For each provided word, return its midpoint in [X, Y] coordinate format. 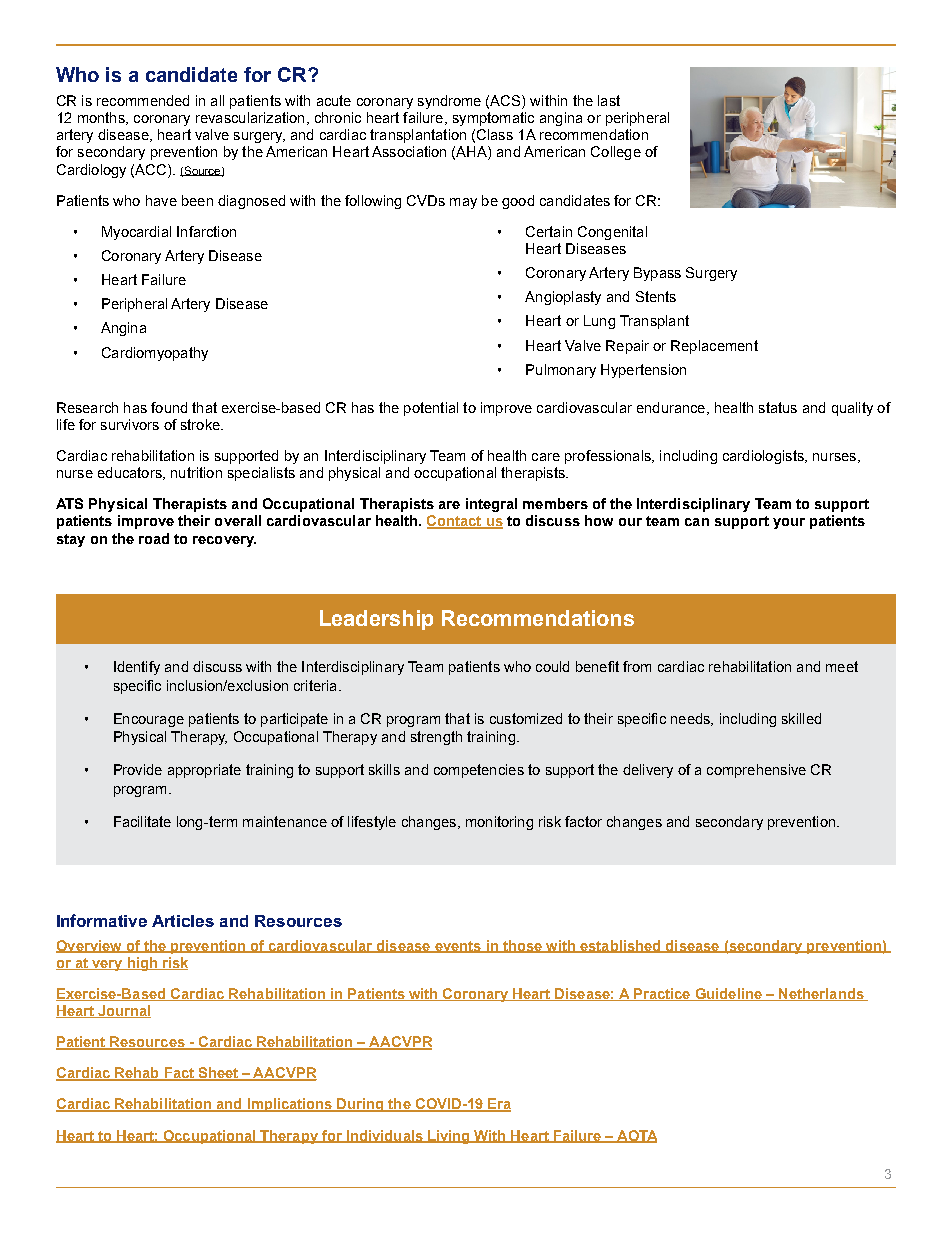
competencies [479, 771]
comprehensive [756, 771]
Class [495, 134]
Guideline [728, 994]
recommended [143, 100]
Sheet [218, 1074]
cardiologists [764, 457]
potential [431, 409]
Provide [138, 769]
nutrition [196, 472]
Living [449, 1137]
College [616, 153]
